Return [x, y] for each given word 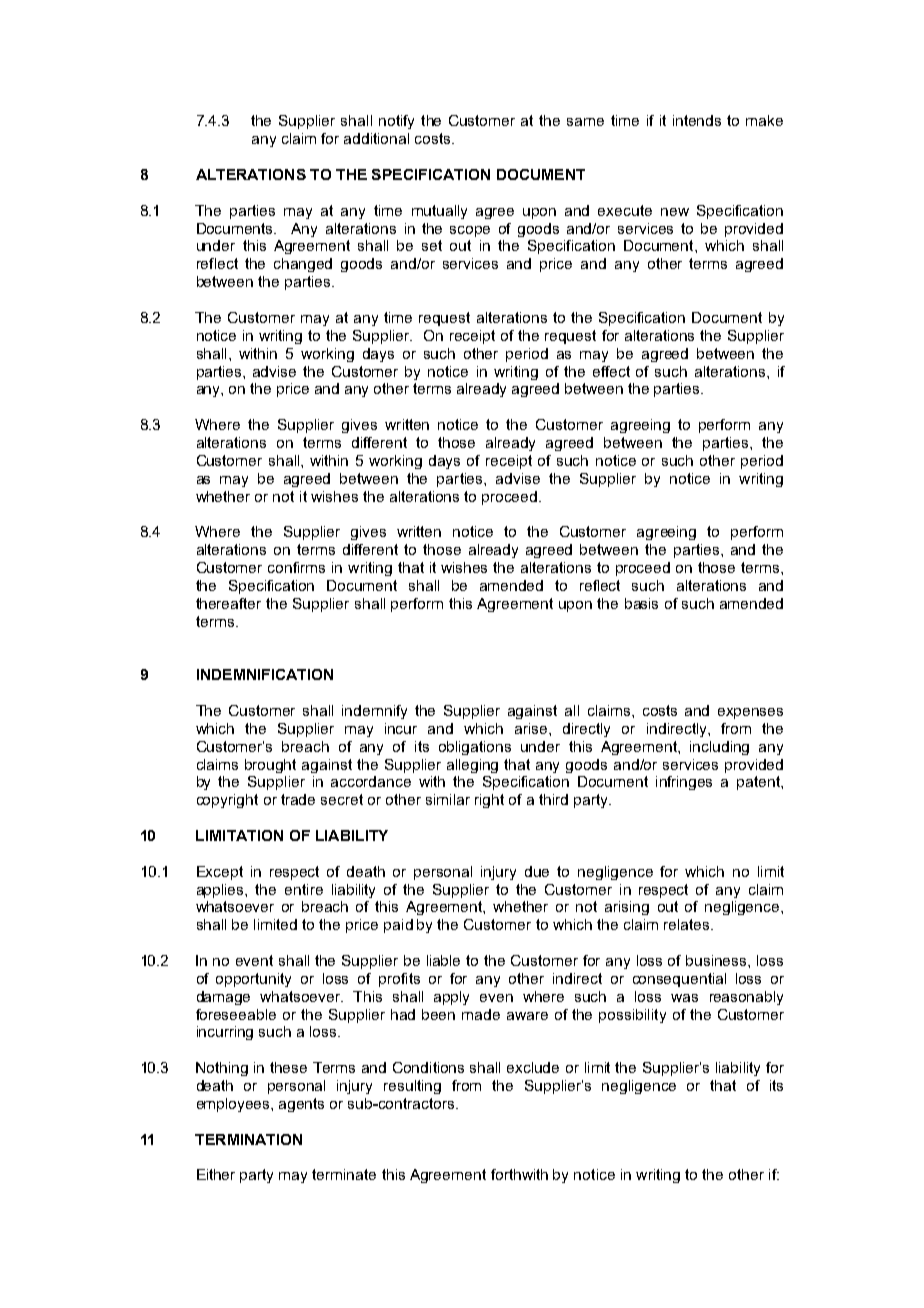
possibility [632, 1016]
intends [697, 120]
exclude [533, 1067]
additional [376, 138]
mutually [439, 212]
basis [641, 603]
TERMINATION [248, 1139]
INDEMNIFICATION [265, 674]
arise [531, 728]
